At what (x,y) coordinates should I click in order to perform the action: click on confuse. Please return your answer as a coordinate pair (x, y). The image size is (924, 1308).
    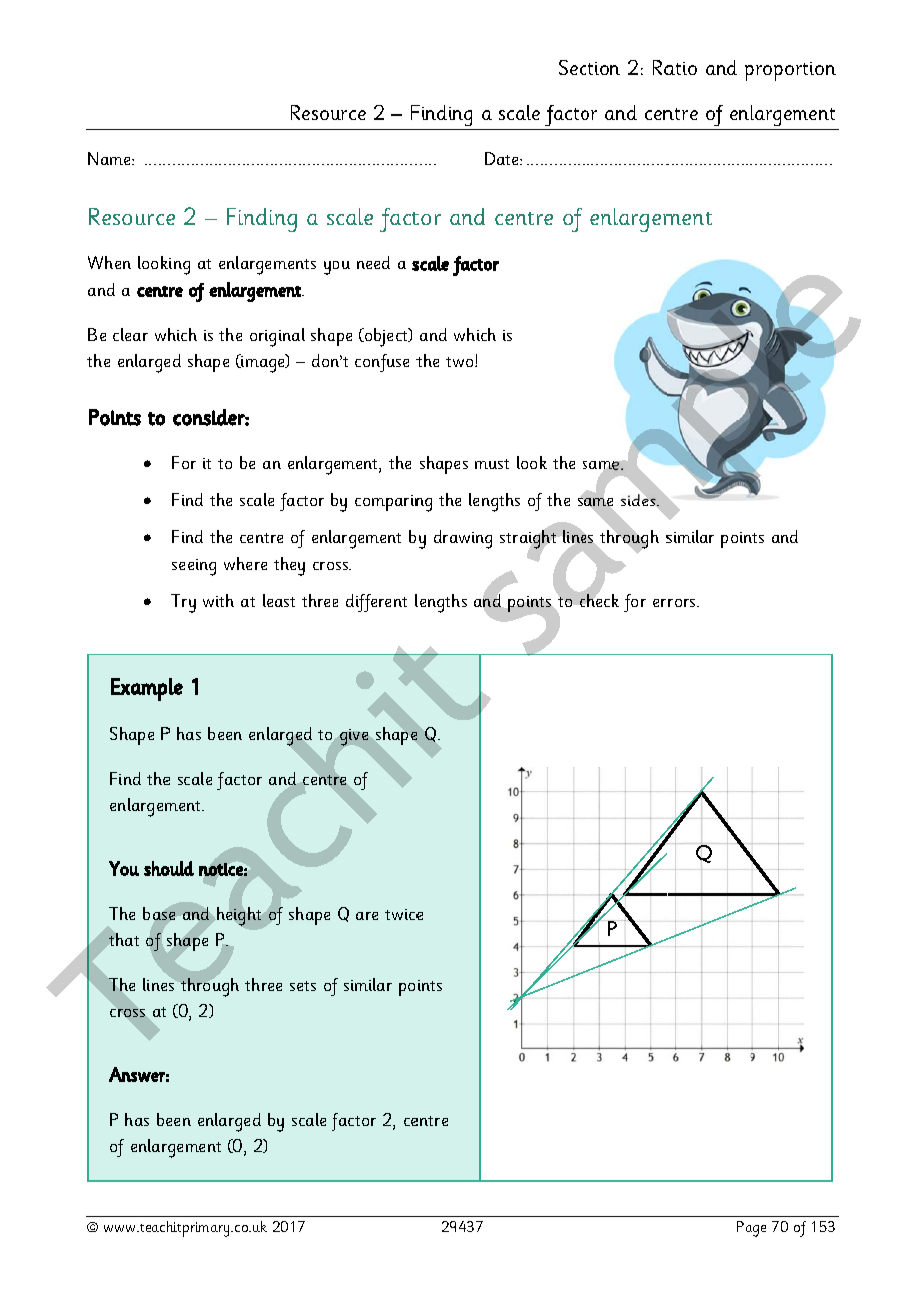
    Looking at the image, I should click on (382, 363).
